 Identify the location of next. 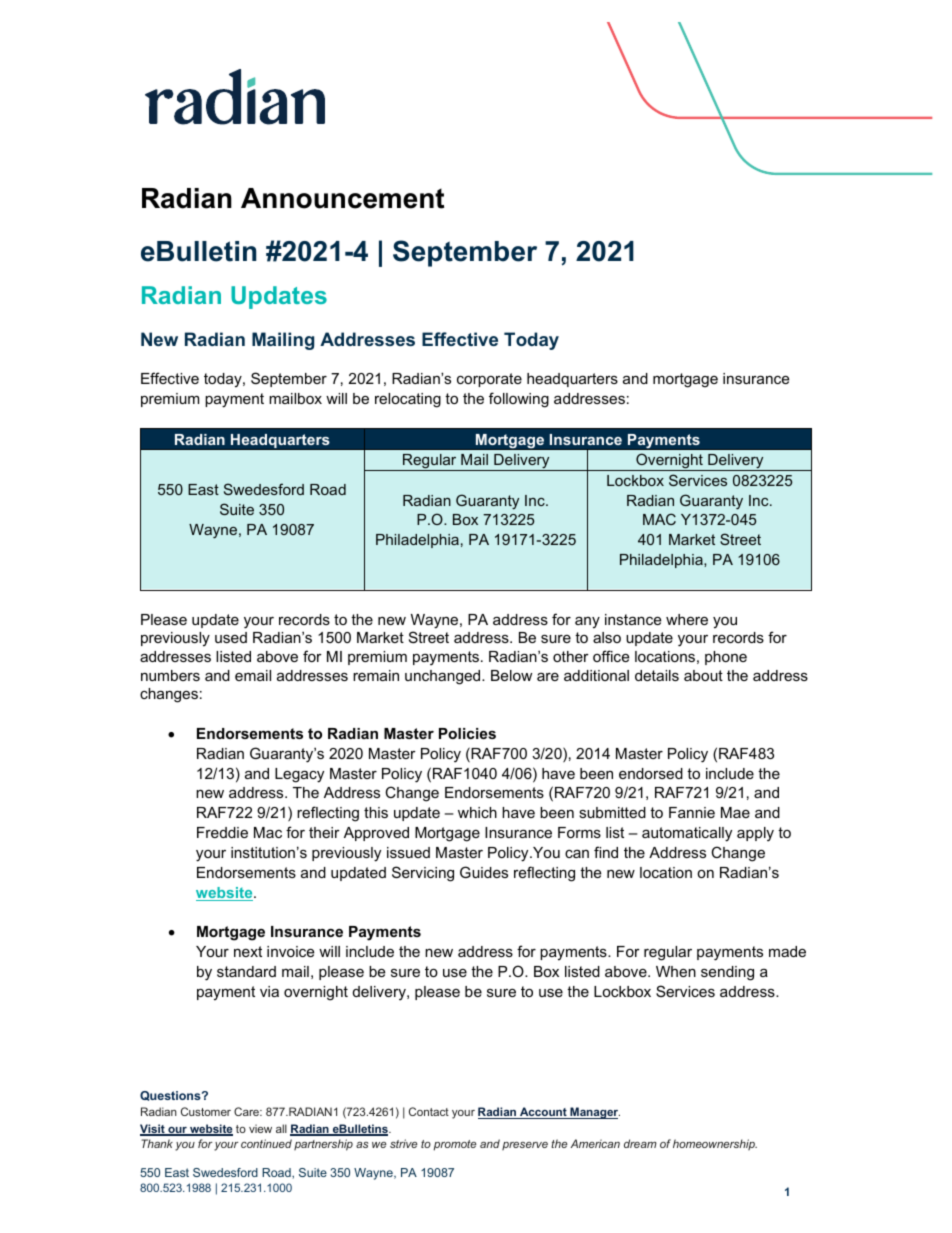
(248, 951).
